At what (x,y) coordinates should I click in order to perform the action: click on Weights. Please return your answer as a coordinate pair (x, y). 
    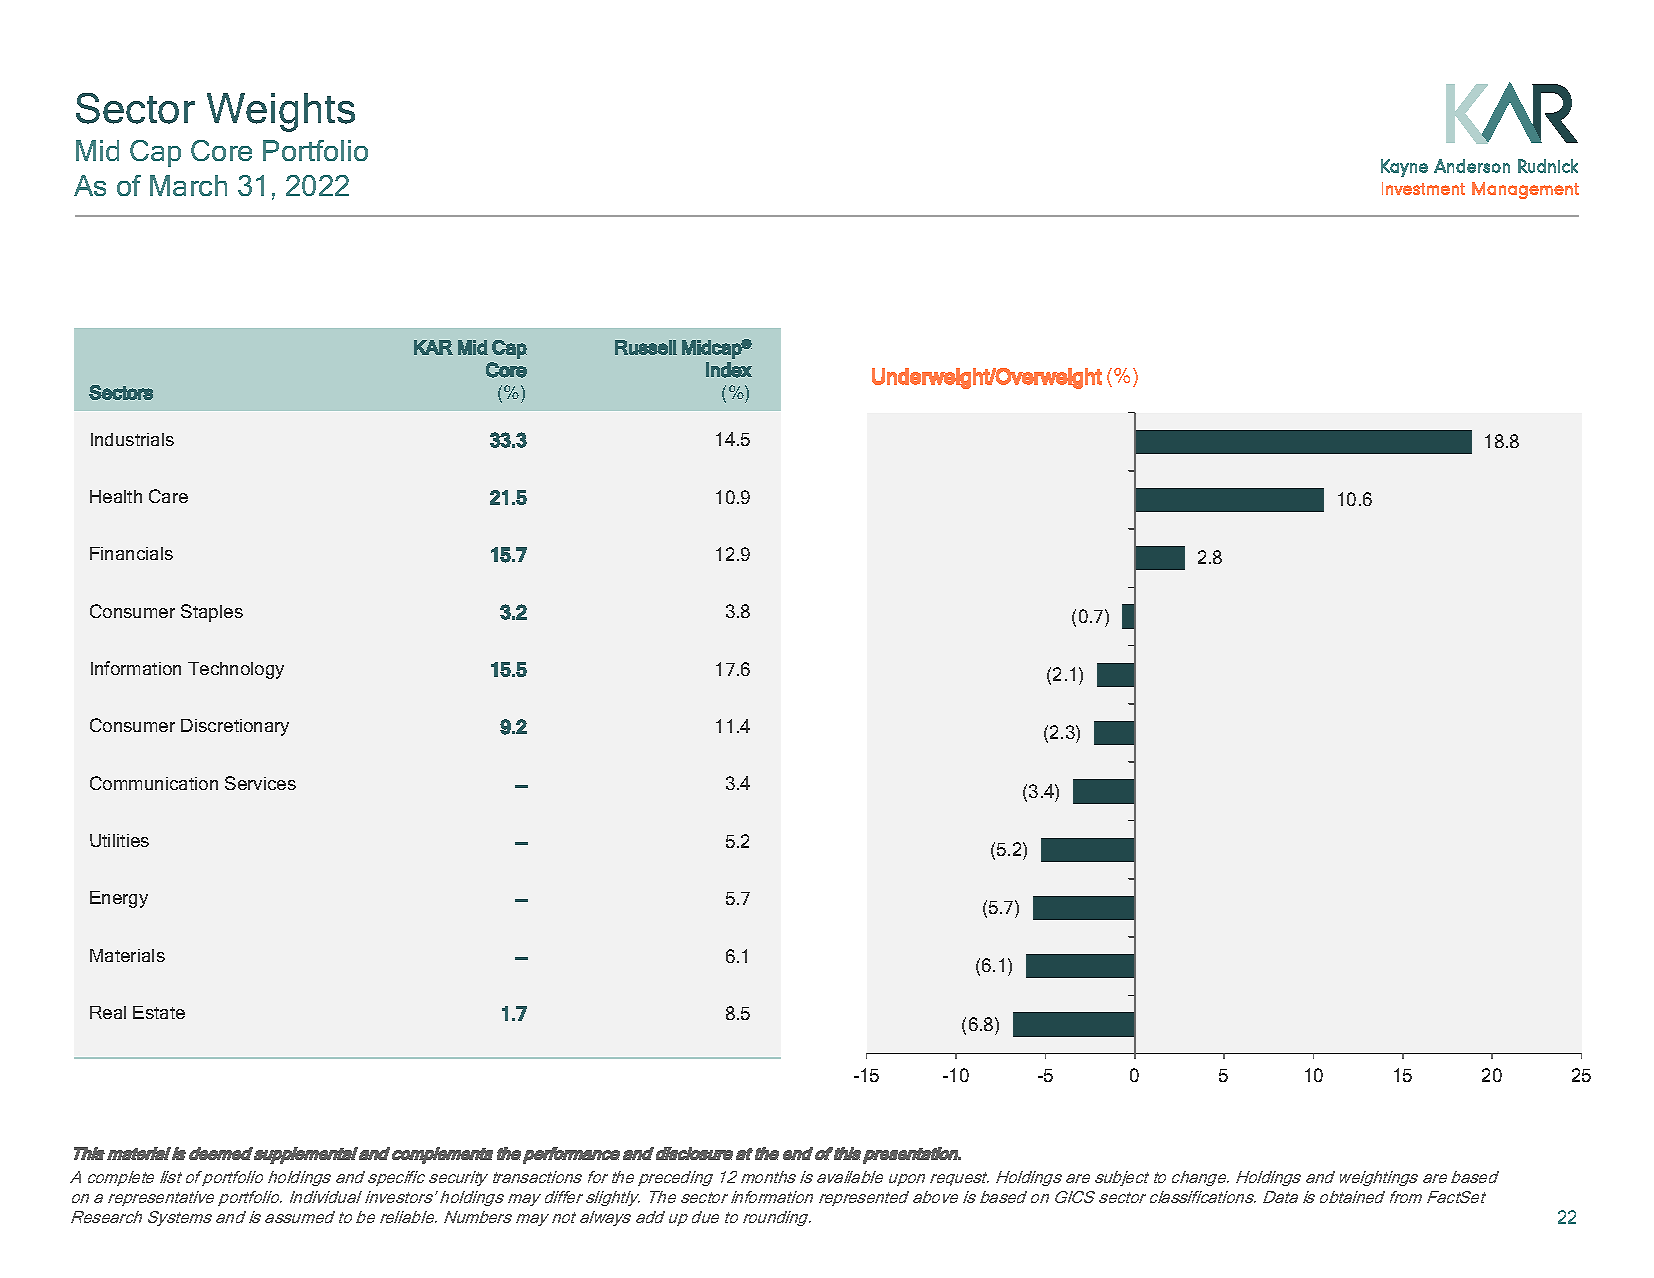
    Looking at the image, I should click on (281, 112).
